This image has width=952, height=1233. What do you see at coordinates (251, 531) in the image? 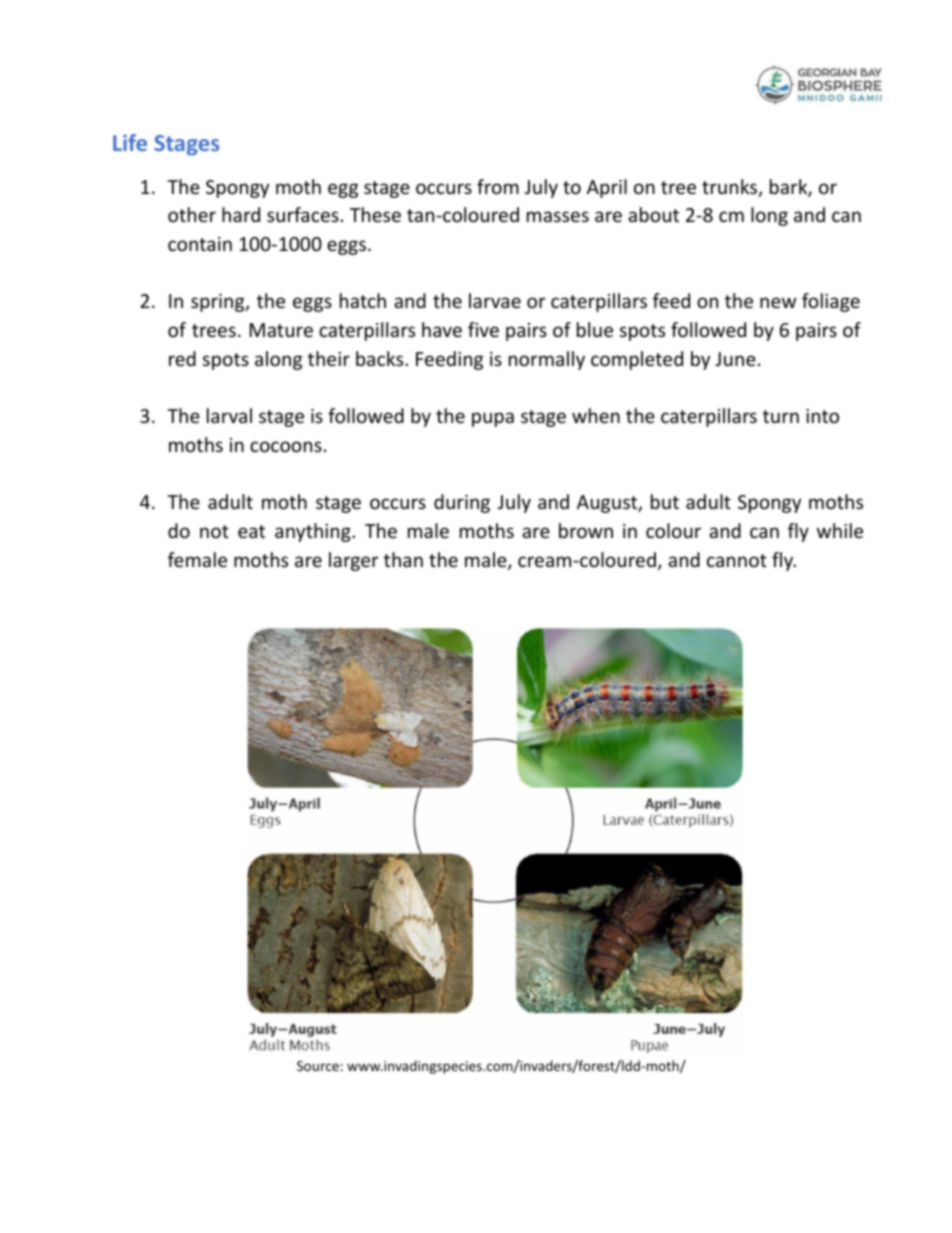
I see `eat` at bounding box center [251, 531].
